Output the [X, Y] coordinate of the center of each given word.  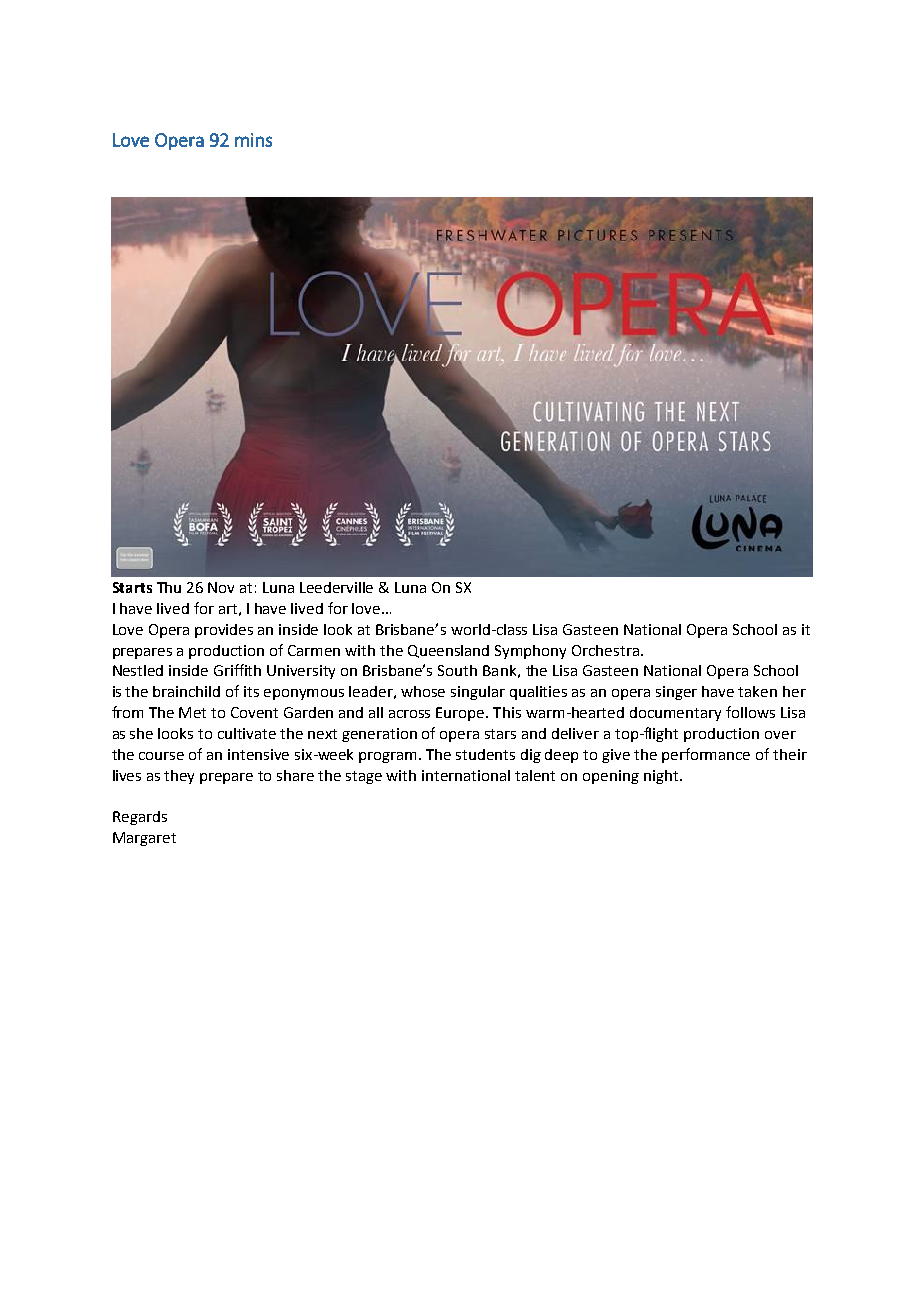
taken [757, 691]
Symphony [530, 652]
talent [535, 775]
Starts [132, 587]
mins [253, 140]
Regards [140, 818]
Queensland [448, 651]
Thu [169, 587]
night [662, 777]
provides [224, 631]
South [457, 670]
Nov [221, 587]
